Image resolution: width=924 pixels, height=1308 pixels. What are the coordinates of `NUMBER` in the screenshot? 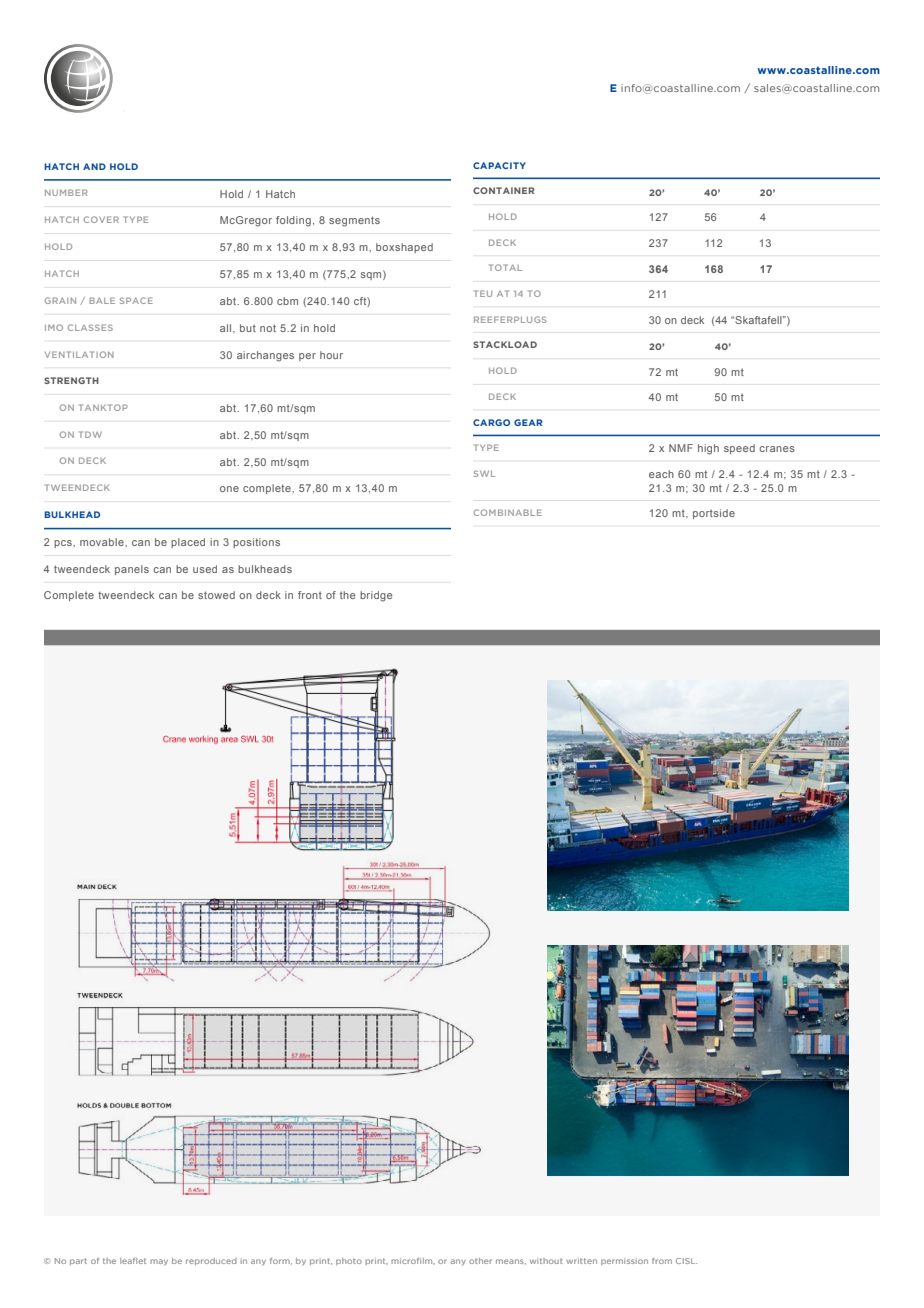 It's located at (66, 192).
